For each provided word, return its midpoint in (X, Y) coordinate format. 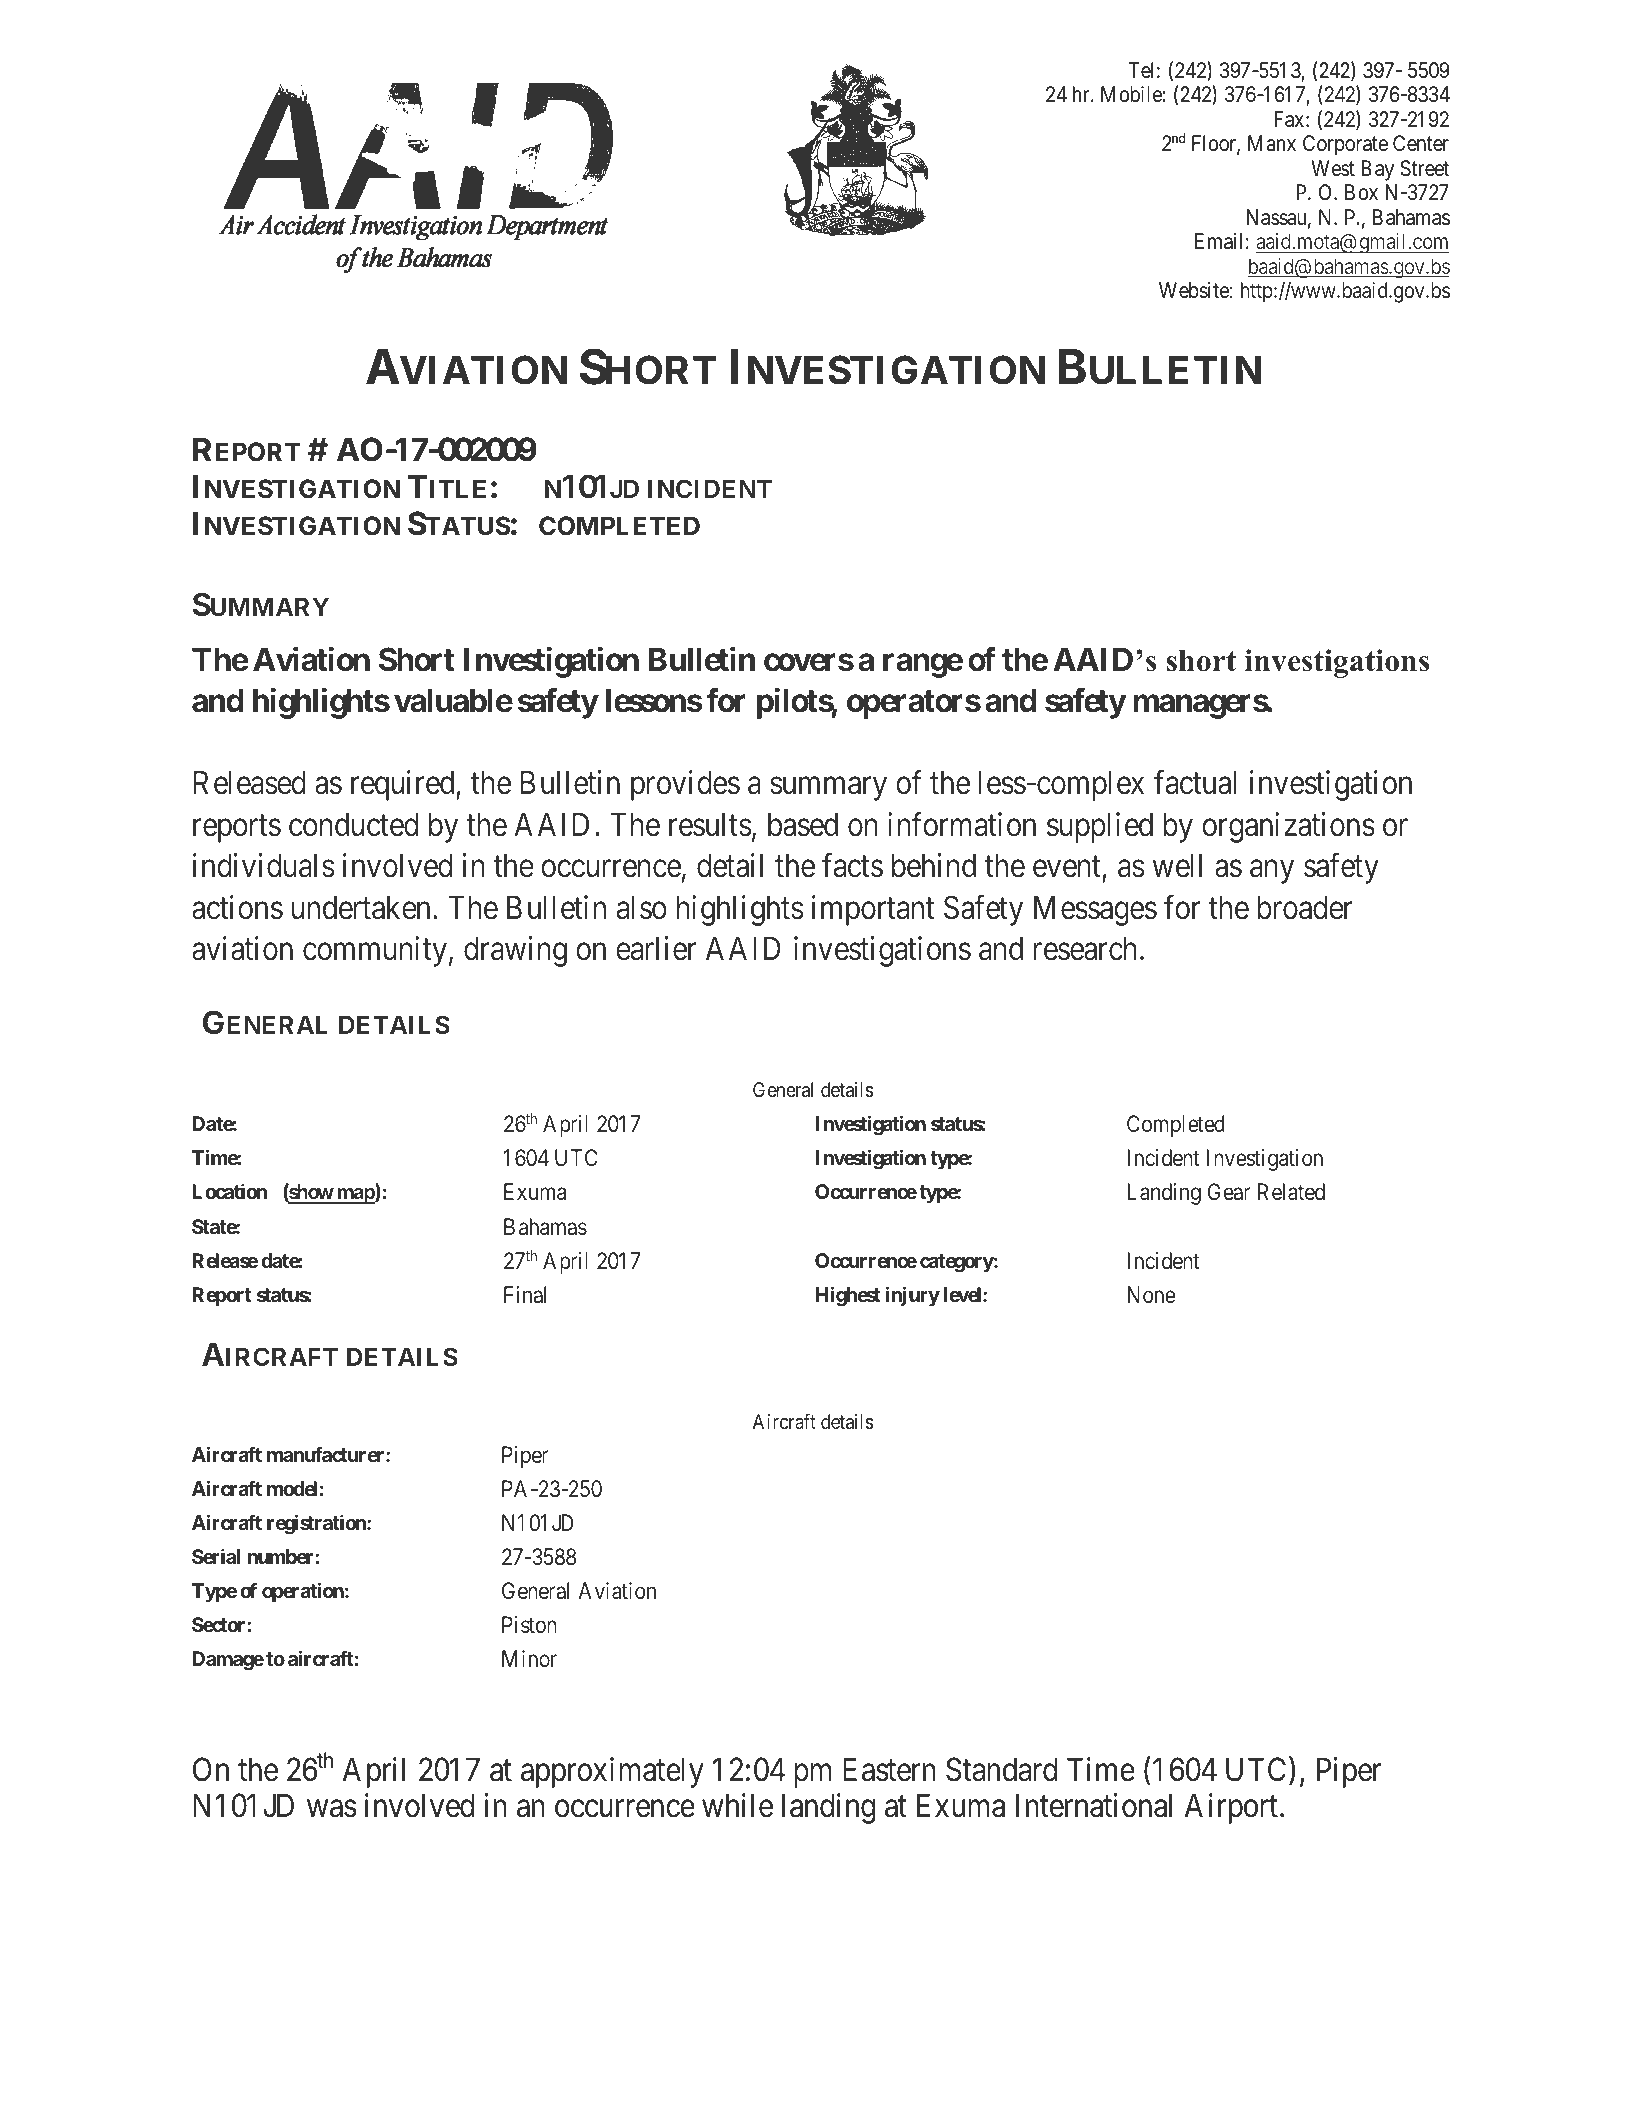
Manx (1272, 143)
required (404, 786)
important (873, 910)
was (332, 1809)
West (1333, 168)
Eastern (889, 1770)
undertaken (360, 908)
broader (1305, 908)
